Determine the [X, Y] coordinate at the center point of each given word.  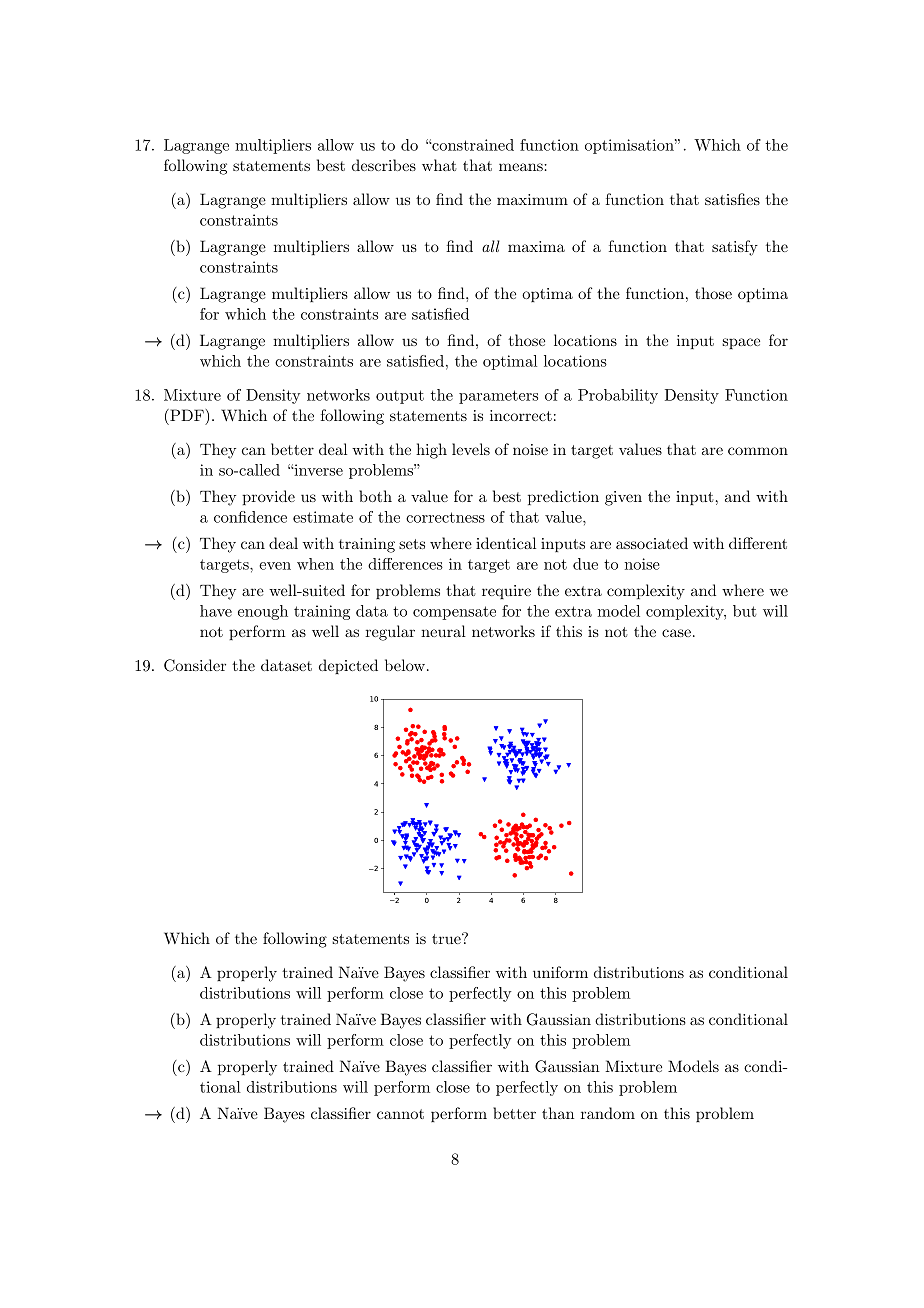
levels [471, 449]
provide [268, 497]
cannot [400, 1114]
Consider [195, 665]
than [558, 1113]
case [676, 633]
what [439, 165]
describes [384, 165]
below [406, 665]
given [623, 498]
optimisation [630, 146]
